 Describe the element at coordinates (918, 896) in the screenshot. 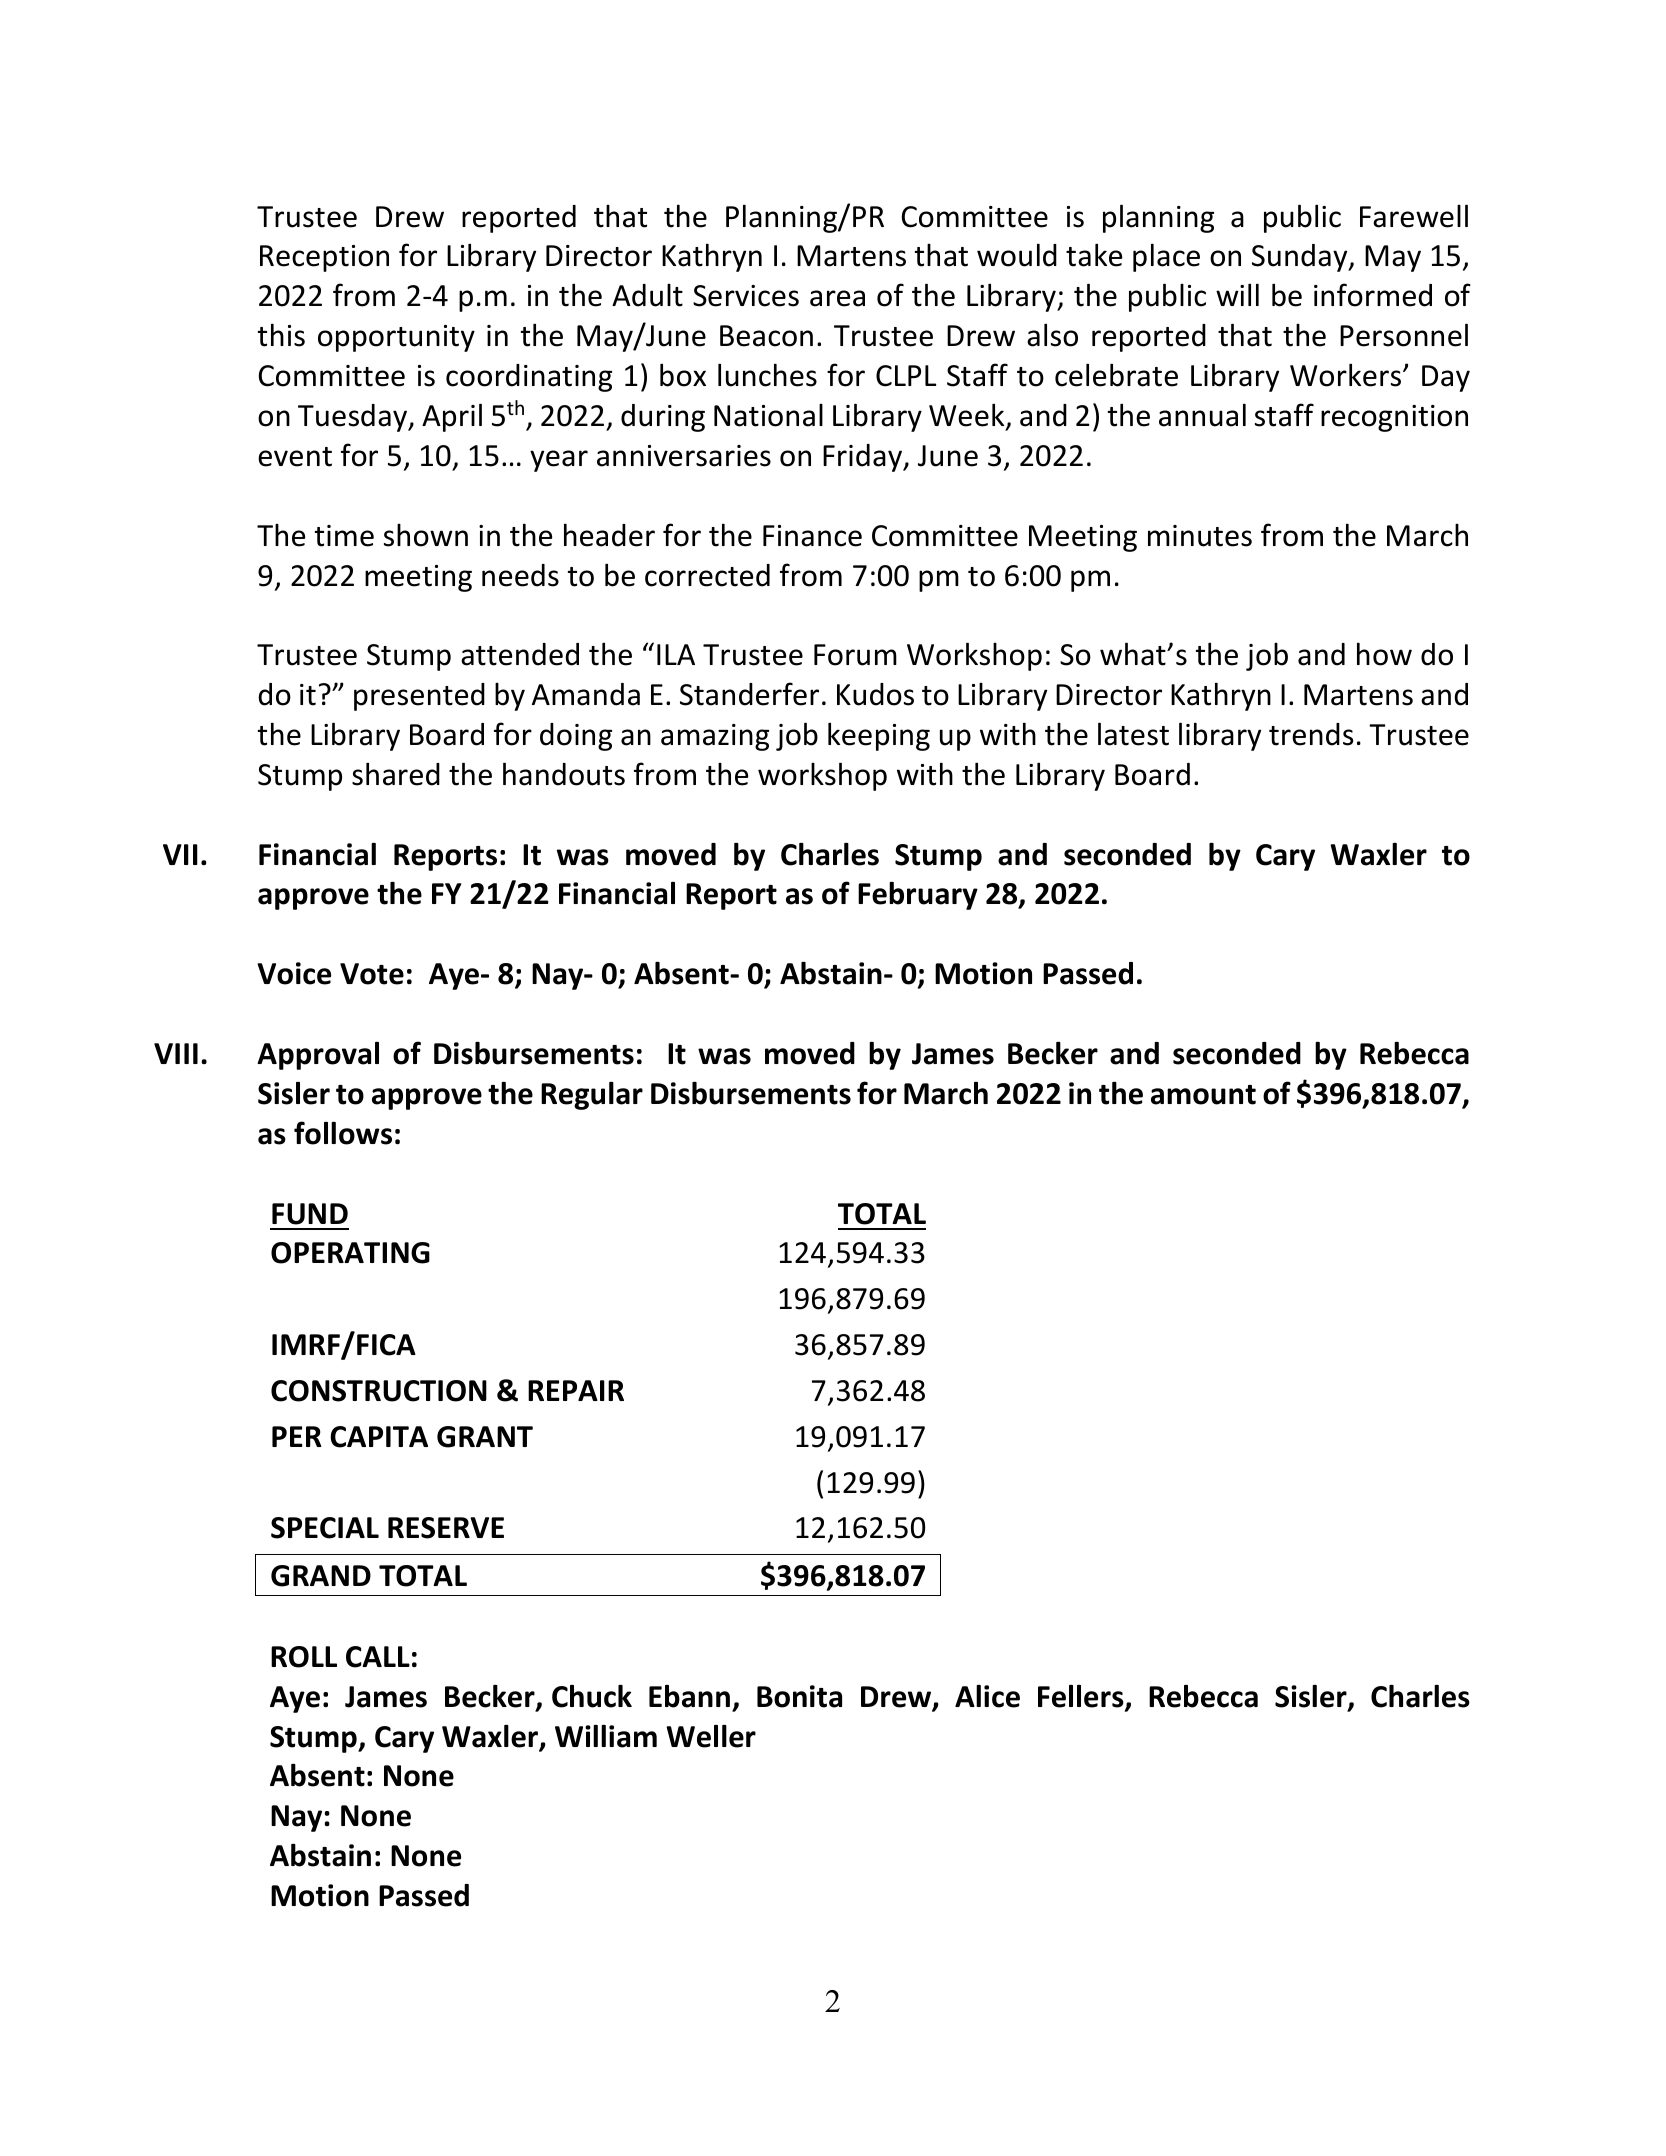

I see `February` at that location.
